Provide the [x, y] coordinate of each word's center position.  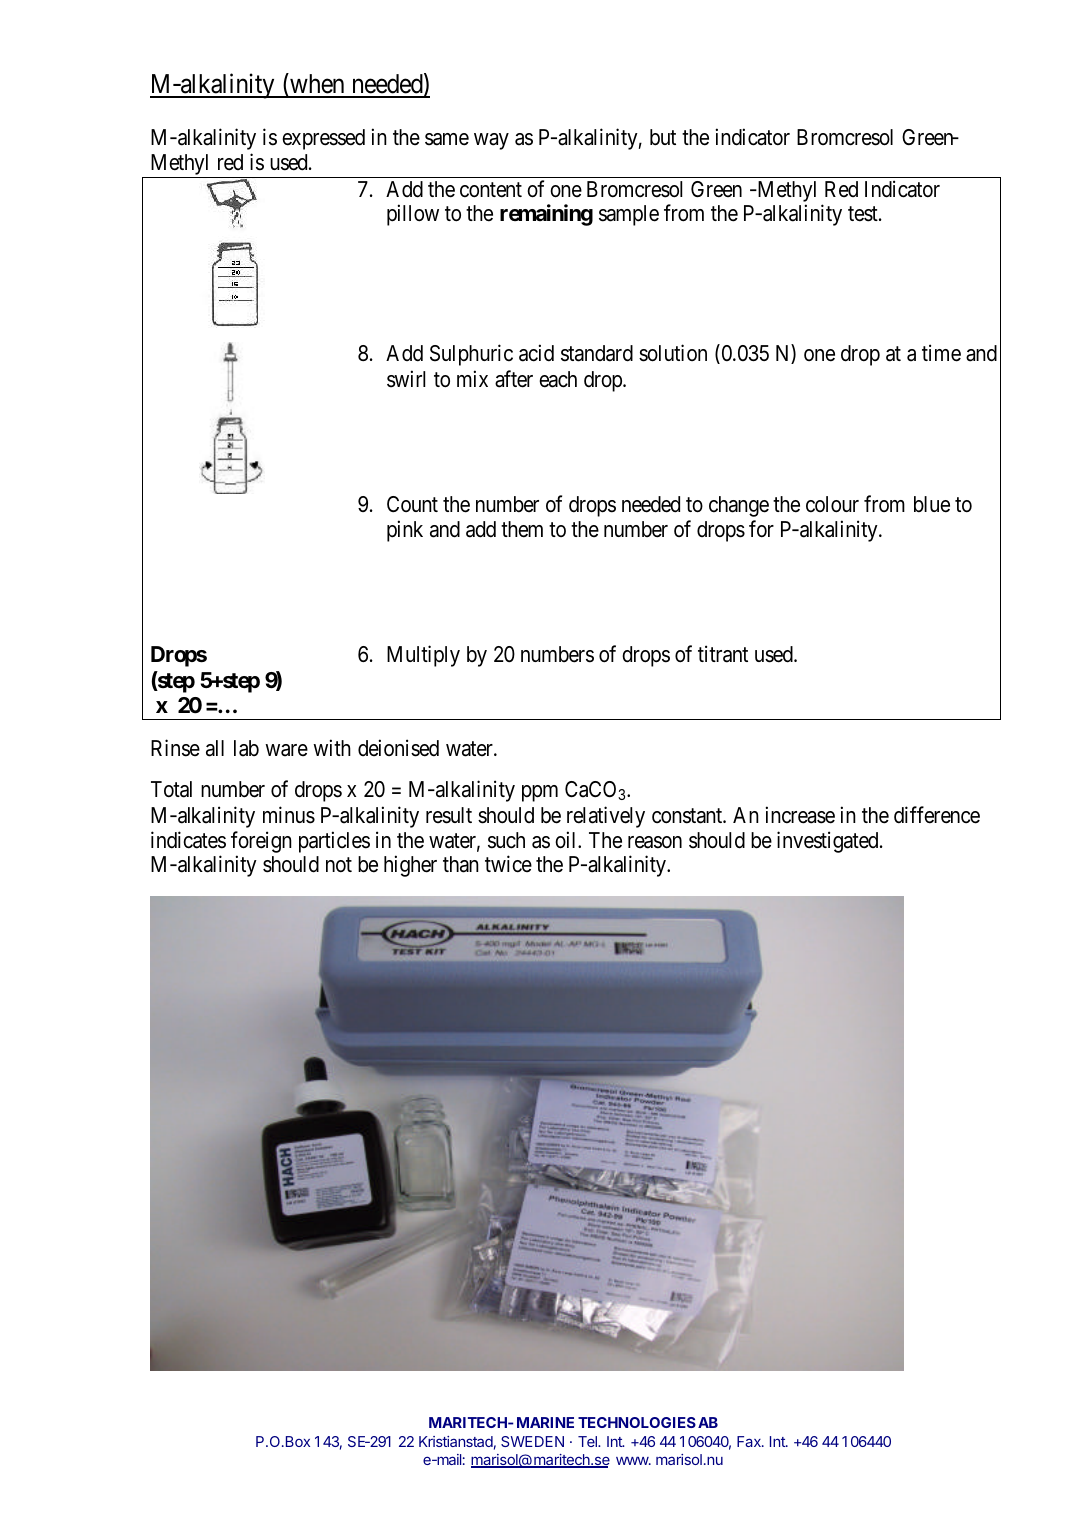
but [663, 137]
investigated [829, 842]
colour [832, 504]
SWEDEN [532, 1441]
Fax [750, 1441]
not [339, 865]
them [522, 529]
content [491, 190]
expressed [323, 139]
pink [405, 531]
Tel [588, 1441]
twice [508, 864]
